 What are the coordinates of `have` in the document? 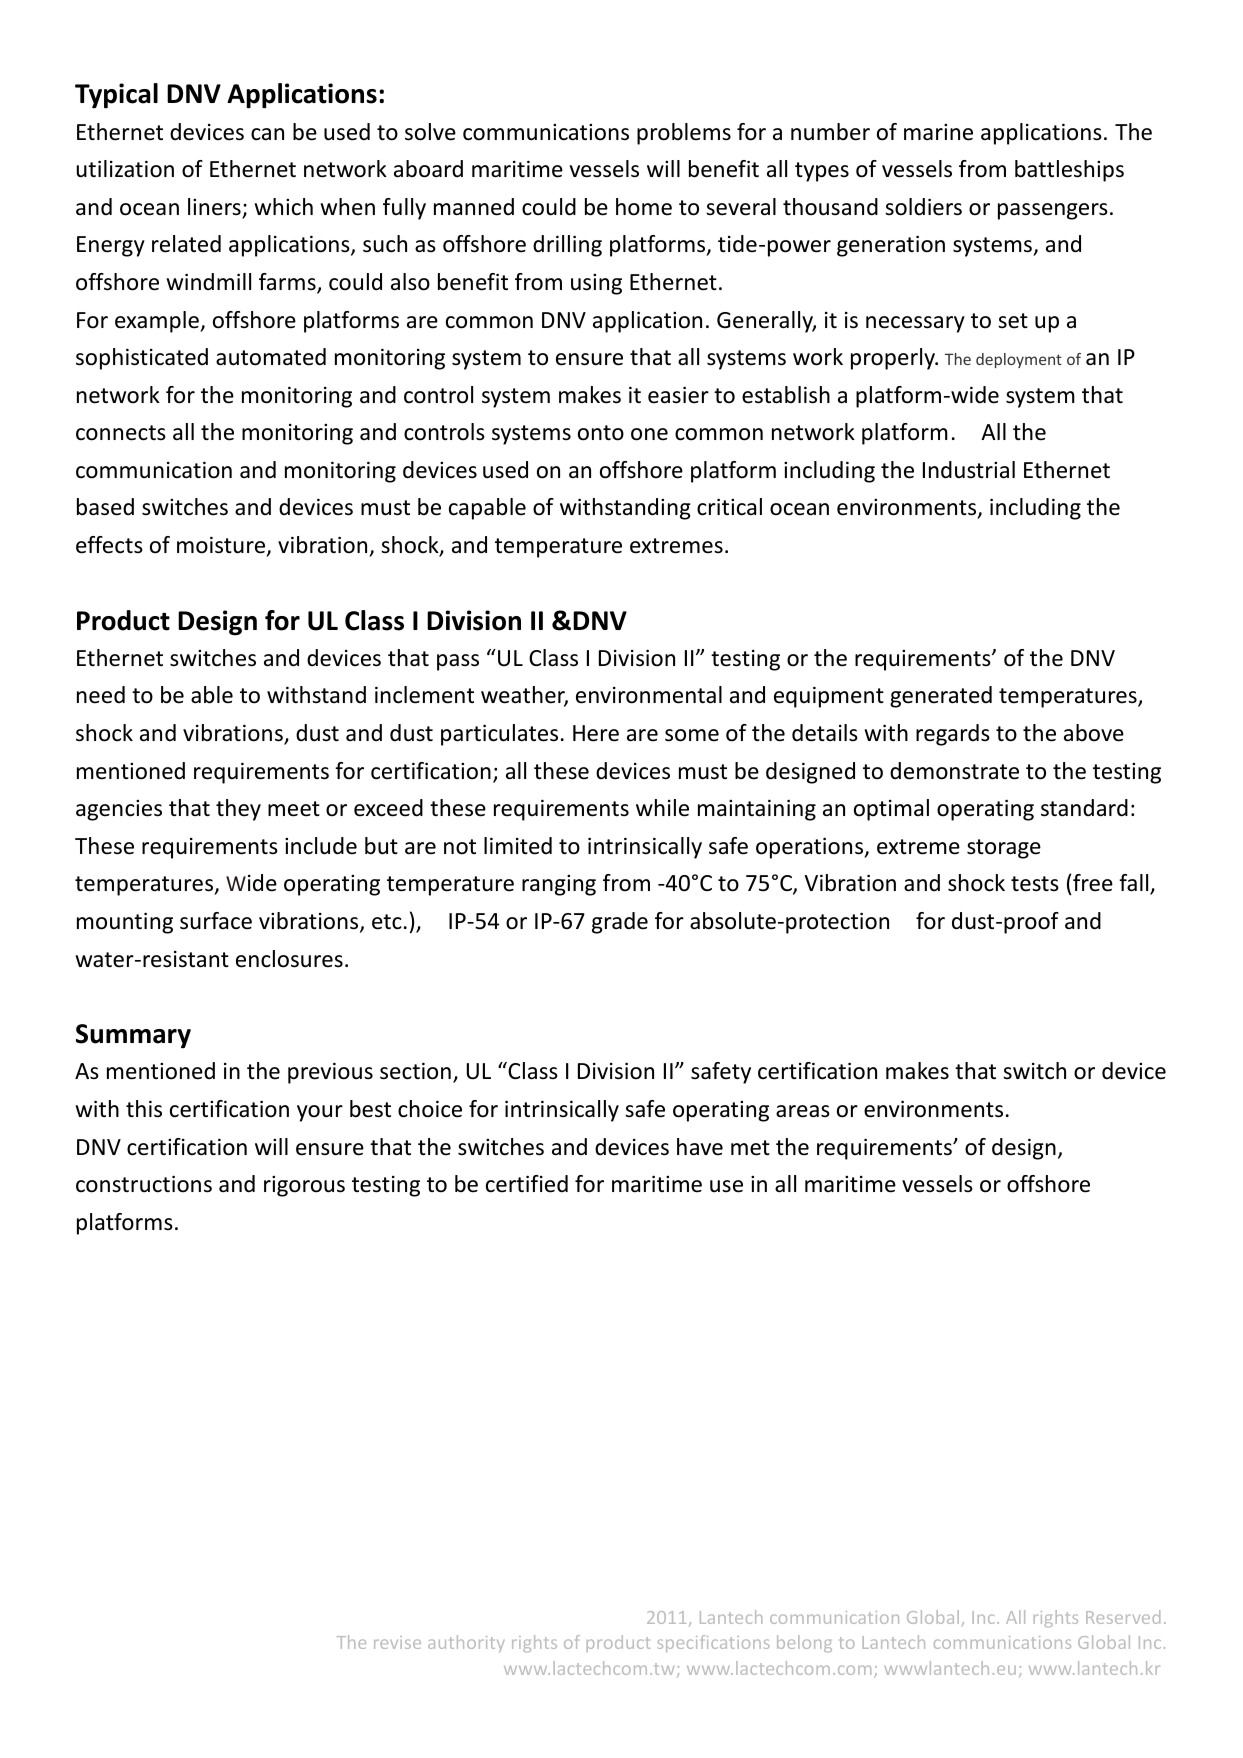 It's located at (700, 1147).
